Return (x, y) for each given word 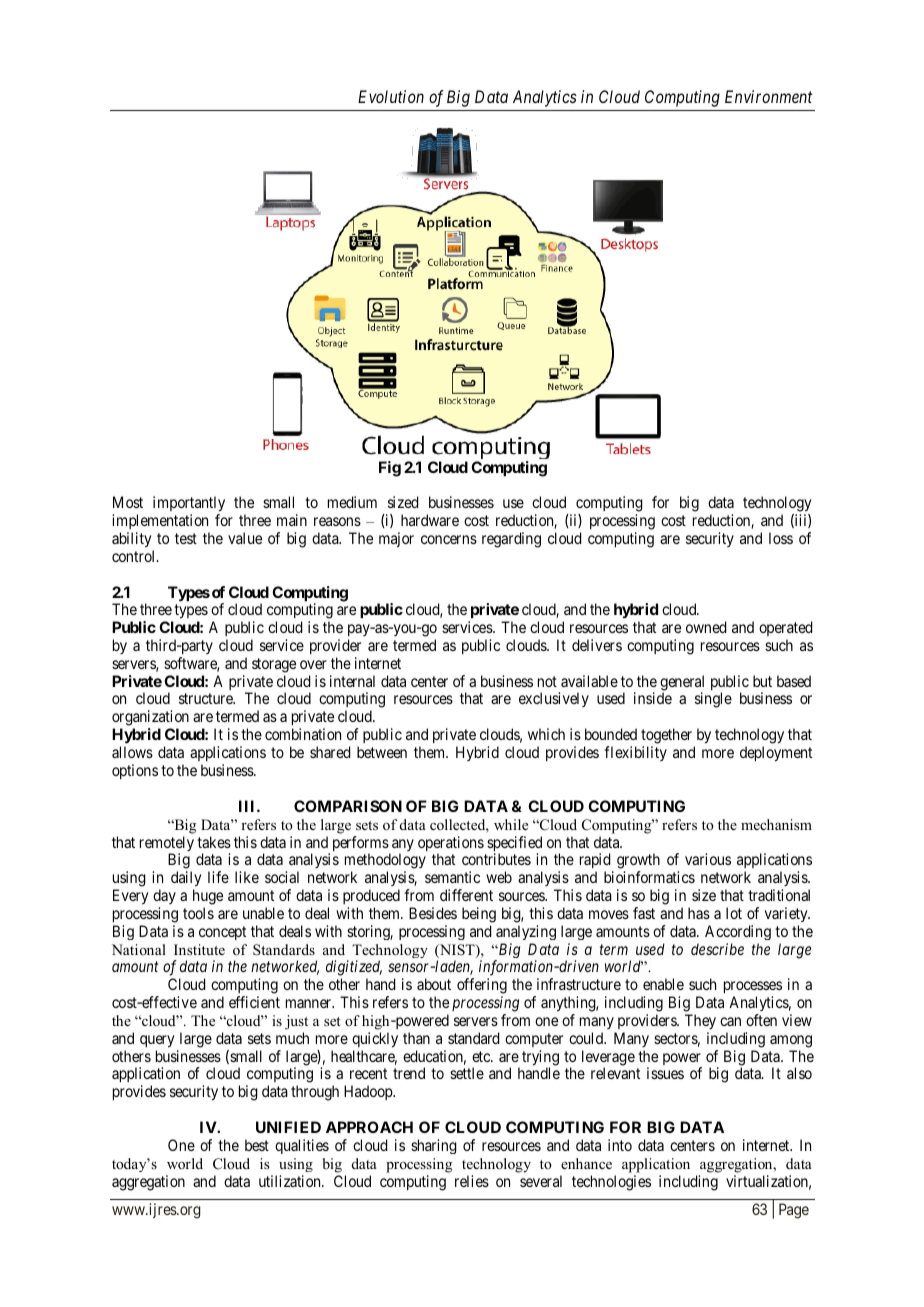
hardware (430, 520)
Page (794, 1211)
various (708, 859)
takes (214, 842)
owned (706, 627)
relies (472, 1181)
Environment (768, 96)
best (257, 1145)
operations (451, 845)
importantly (189, 504)
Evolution (391, 96)
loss (781, 538)
